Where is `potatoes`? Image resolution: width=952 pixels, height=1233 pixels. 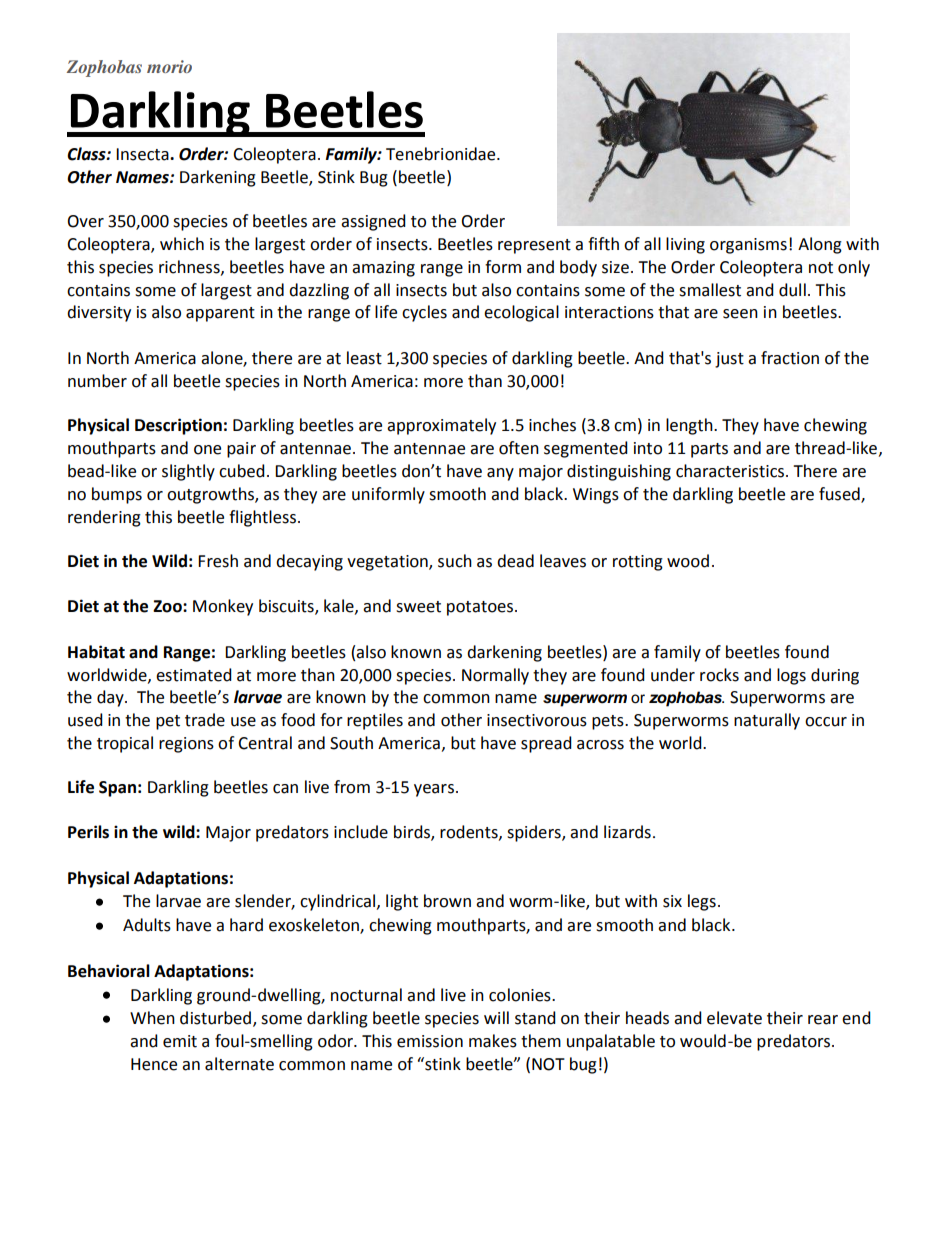 potatoes is located at coordinates (480, 608).
